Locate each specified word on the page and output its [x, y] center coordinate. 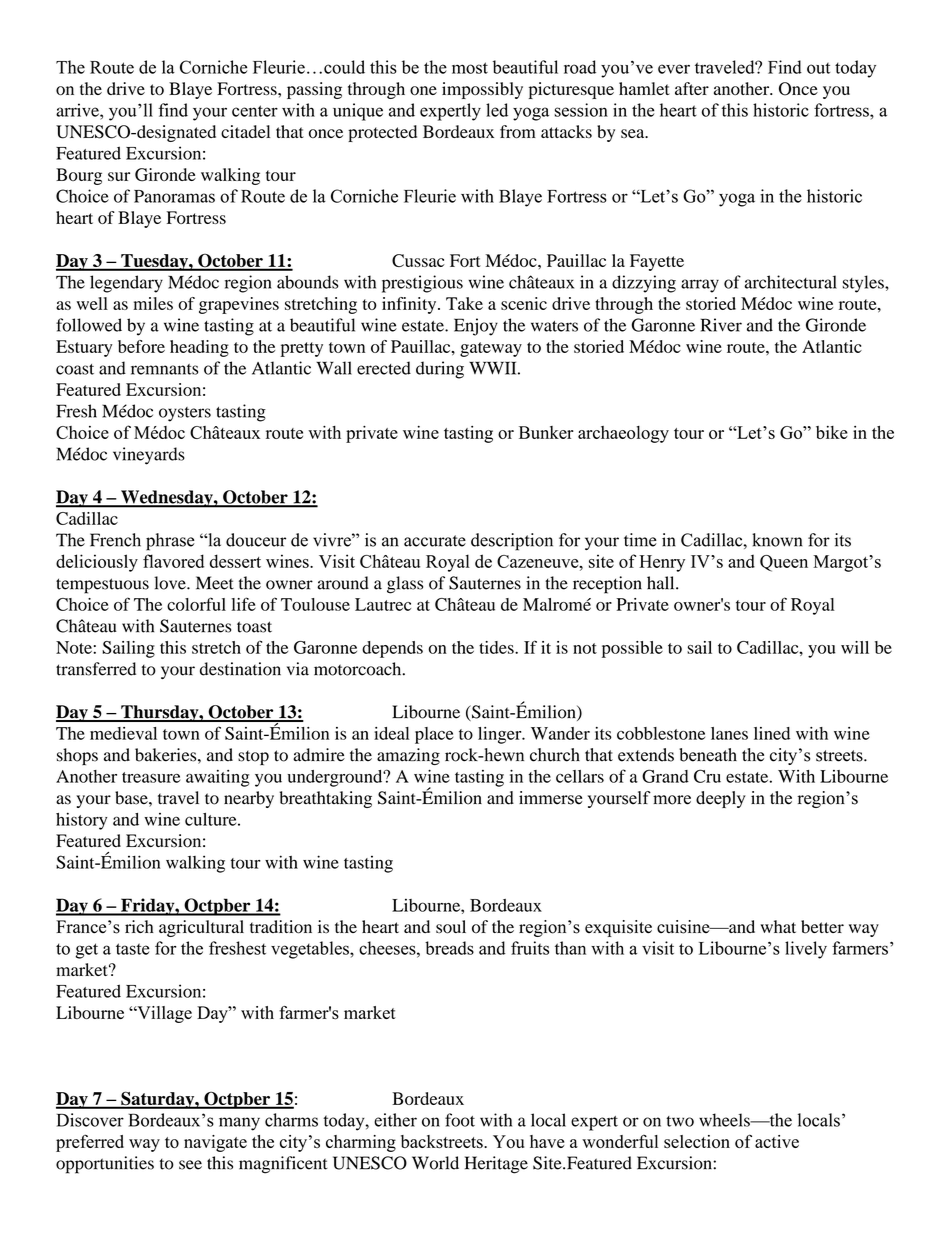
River [721, 325]
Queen [784, 563]
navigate [215, 1143]
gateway [491, 349]
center [255, 111]
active [777, 1141]
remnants [164, 369]
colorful [196, 604]
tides [497, 647]
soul [451, 927]
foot [460, 1120]
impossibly [482, 90]
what [778, 926]
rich [139, 926]
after [692, 88]
